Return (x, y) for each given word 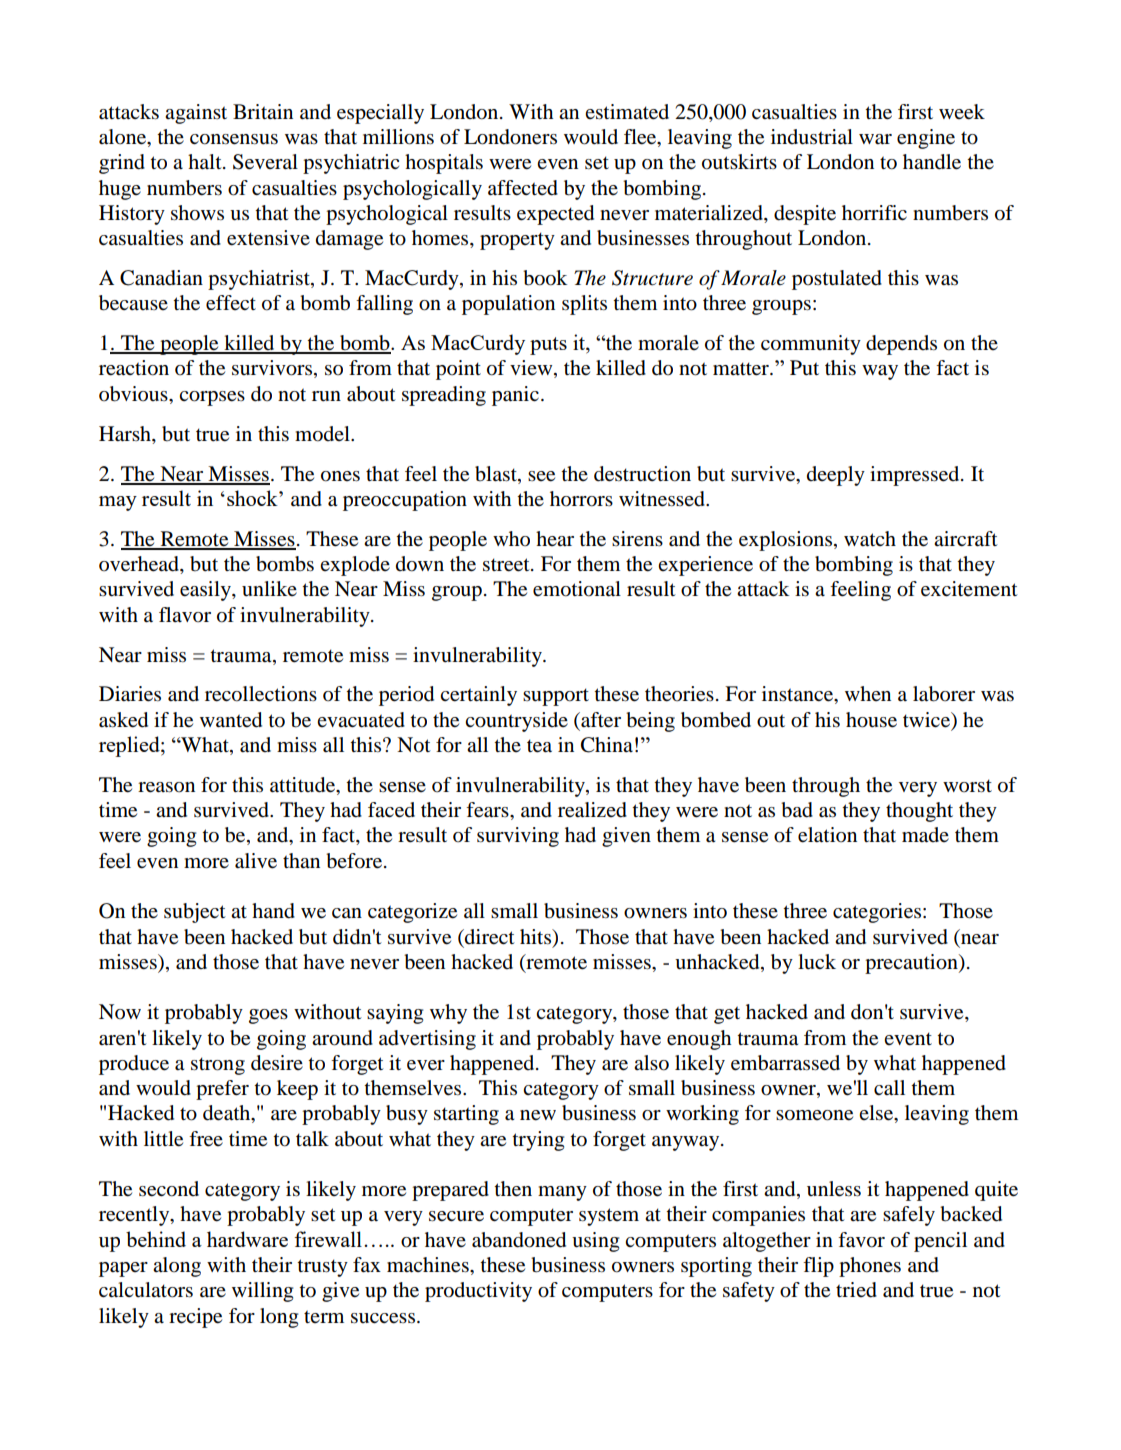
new (538, 1115)
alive (256, 861)
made (925, 835)
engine (926, 139)
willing (262, 1292)
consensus (234, 139)
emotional (577, 589)
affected (523, 188)
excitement (969, 589)
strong (218, 1066)
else (877, 1114)
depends (901, 345)
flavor (185, 615)
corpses (212, 398)
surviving (518, 837)
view (532, 369)
